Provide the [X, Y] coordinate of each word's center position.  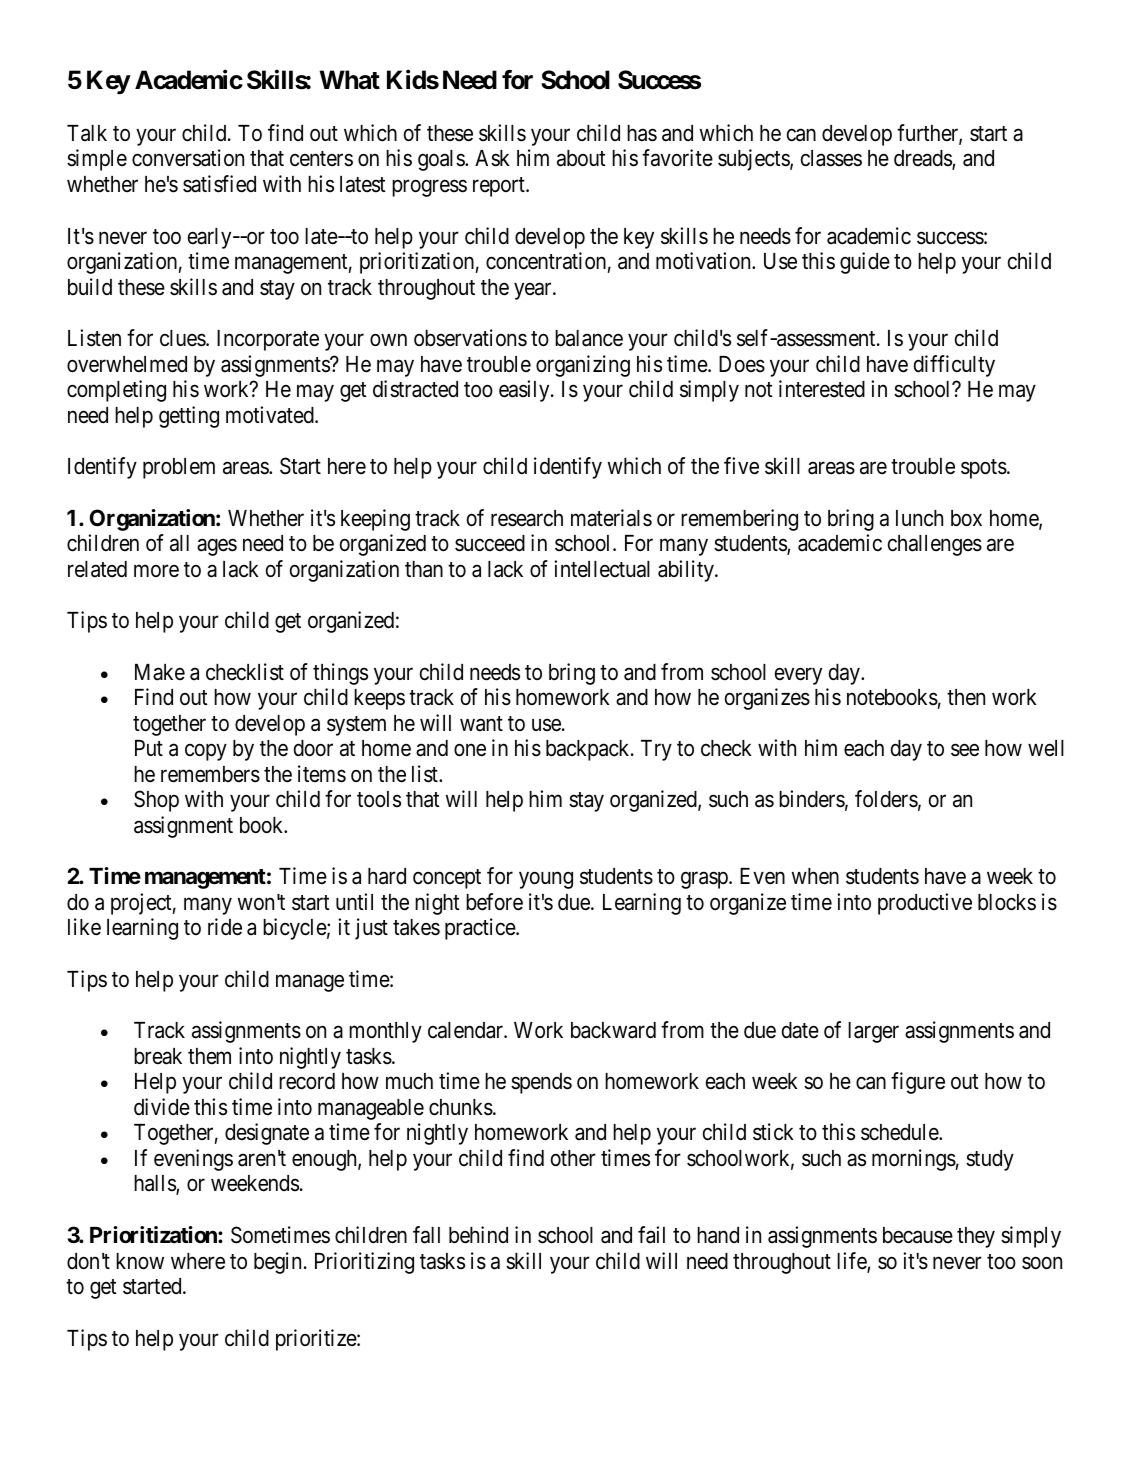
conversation [188, 158]
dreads [923, 160]
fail [651, 1235]
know [140, 1261]
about [581, 158]
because [918, 1235]
